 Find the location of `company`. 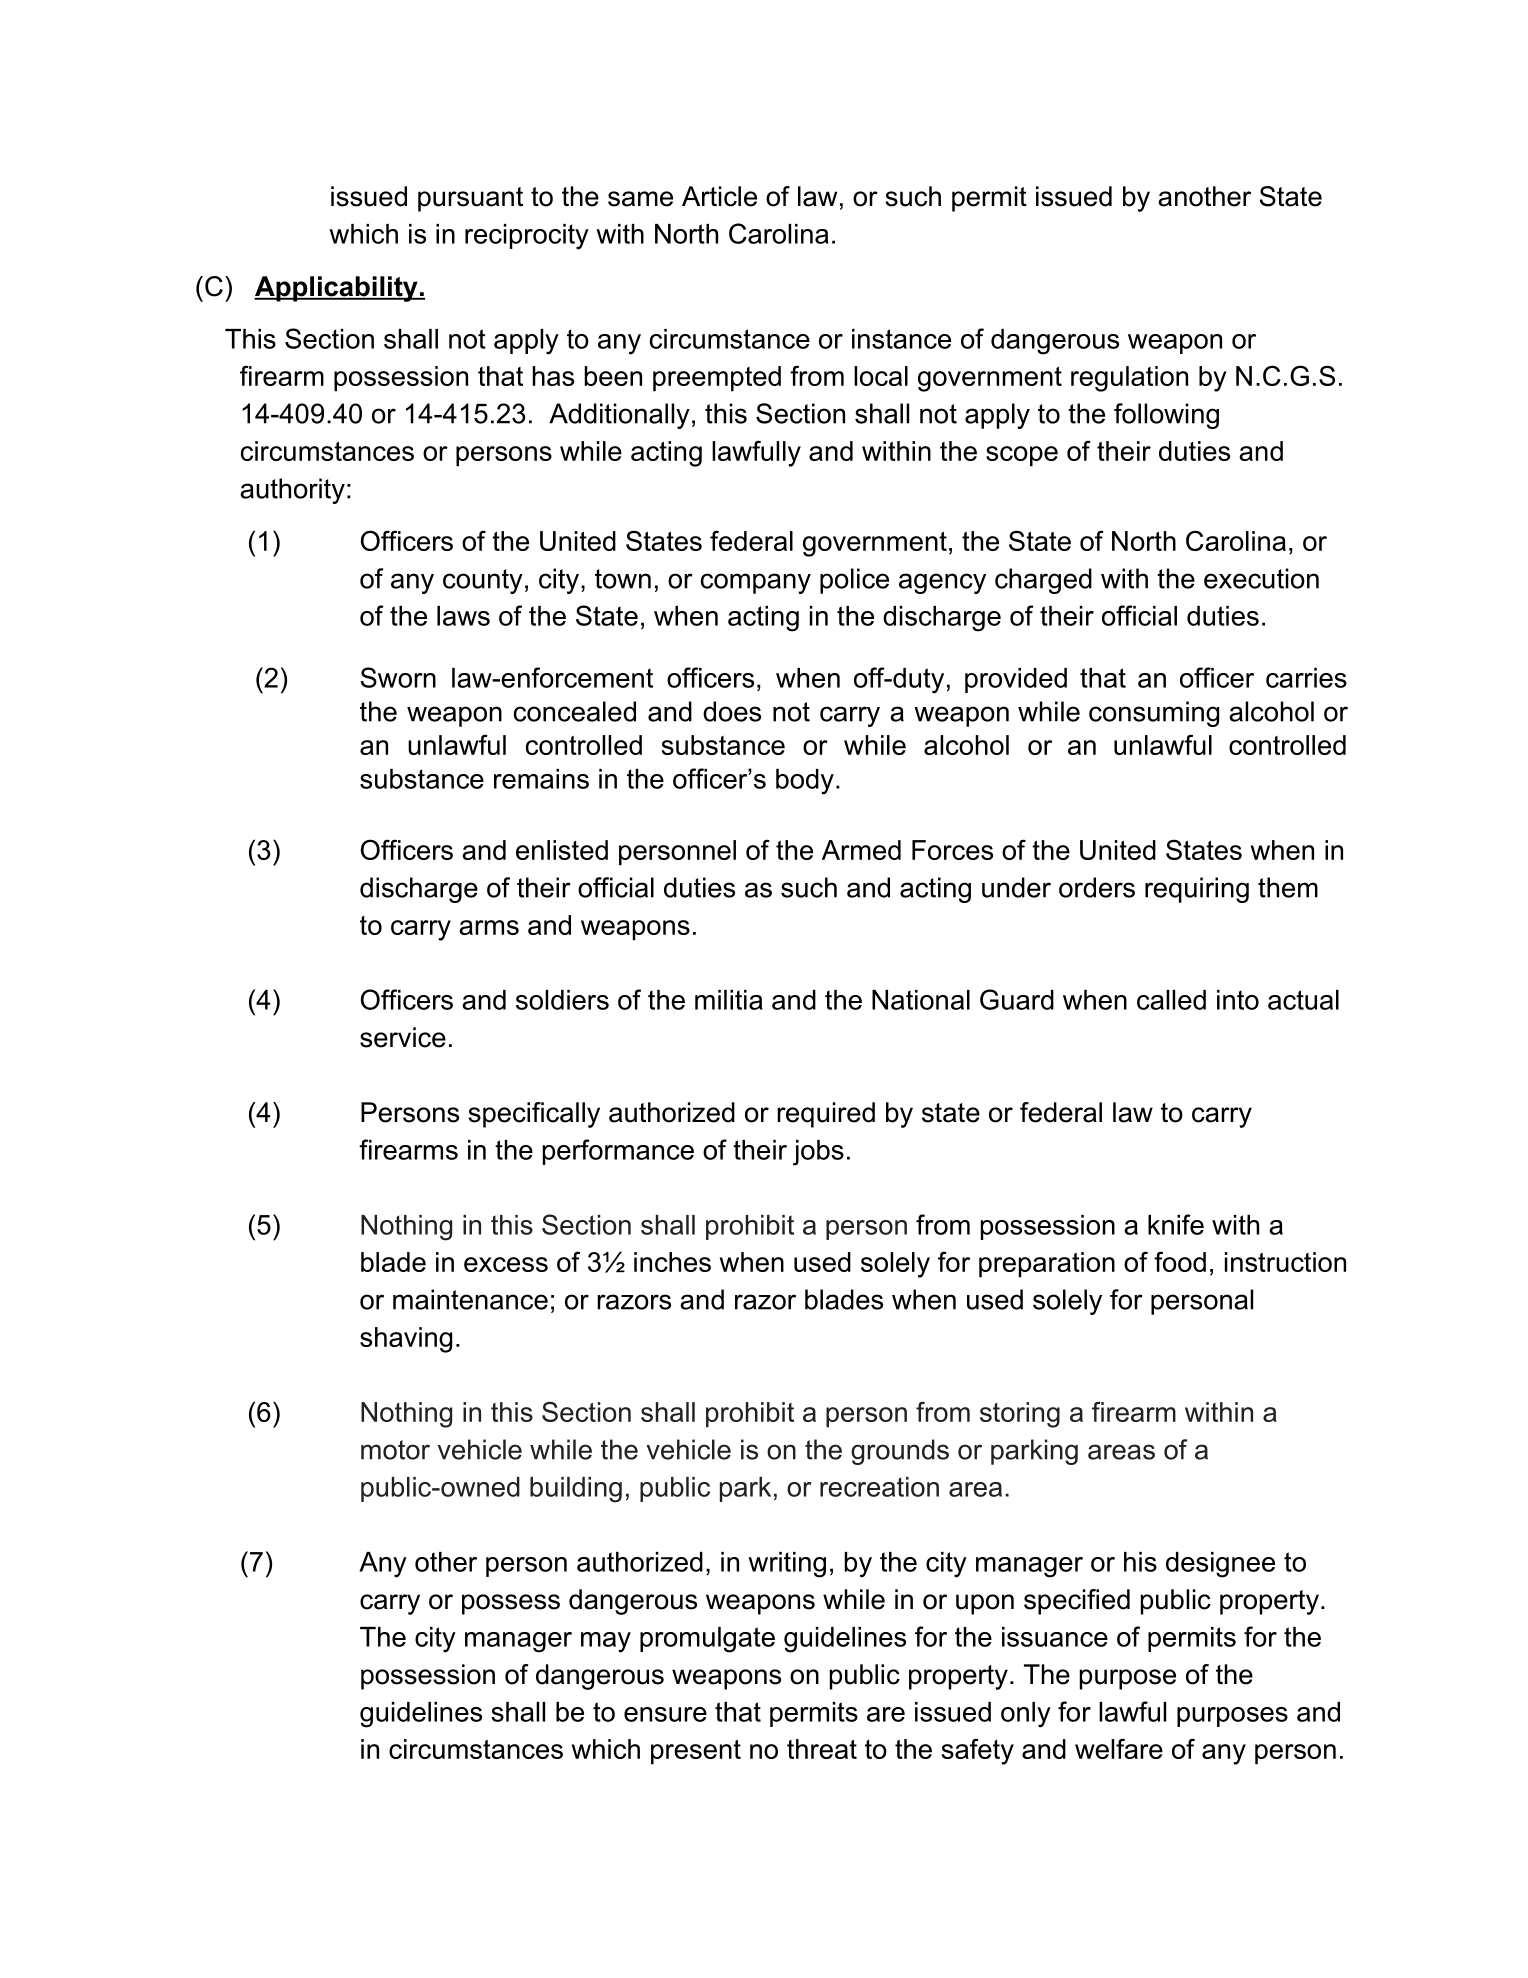

company is located at coordinates (756, 583).
